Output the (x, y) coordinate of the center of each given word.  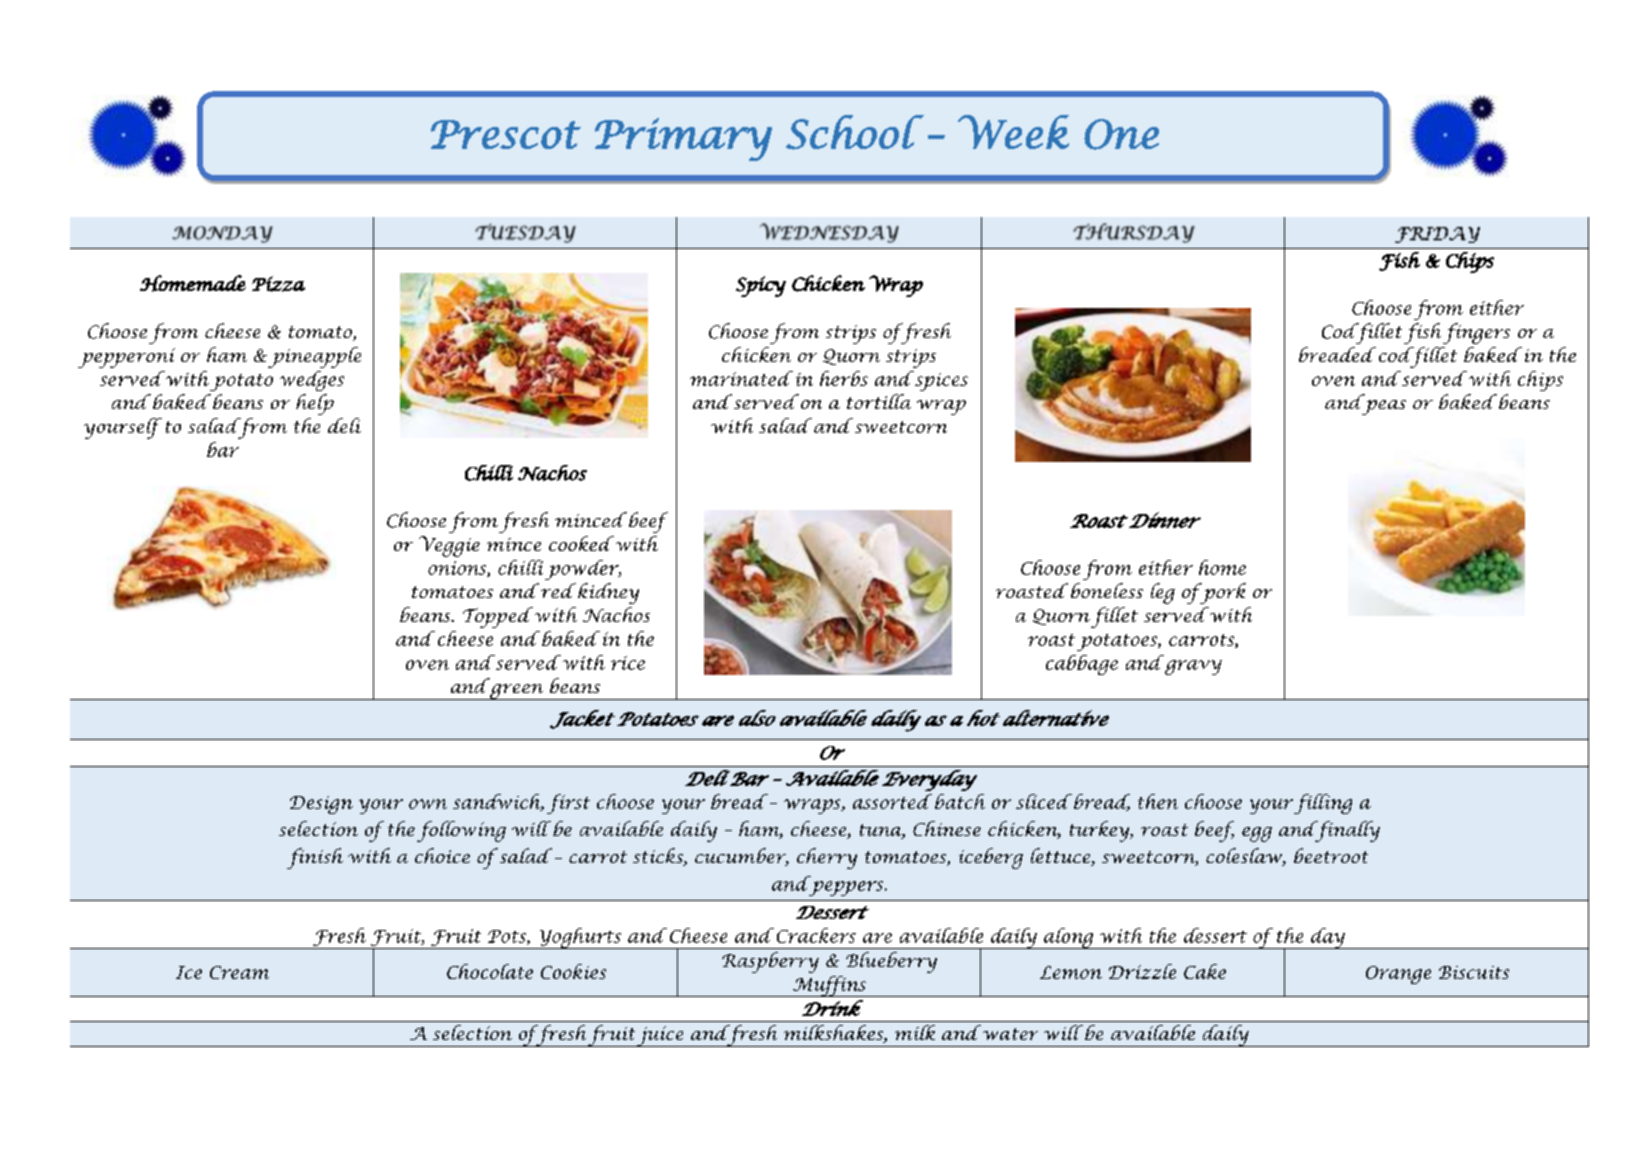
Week (1013, 132)
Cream (239, 972)
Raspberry (770, 962)
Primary (683, 139)
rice (628, 663)
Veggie (449, 546)
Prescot (506, 134)
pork (1221, 593)
